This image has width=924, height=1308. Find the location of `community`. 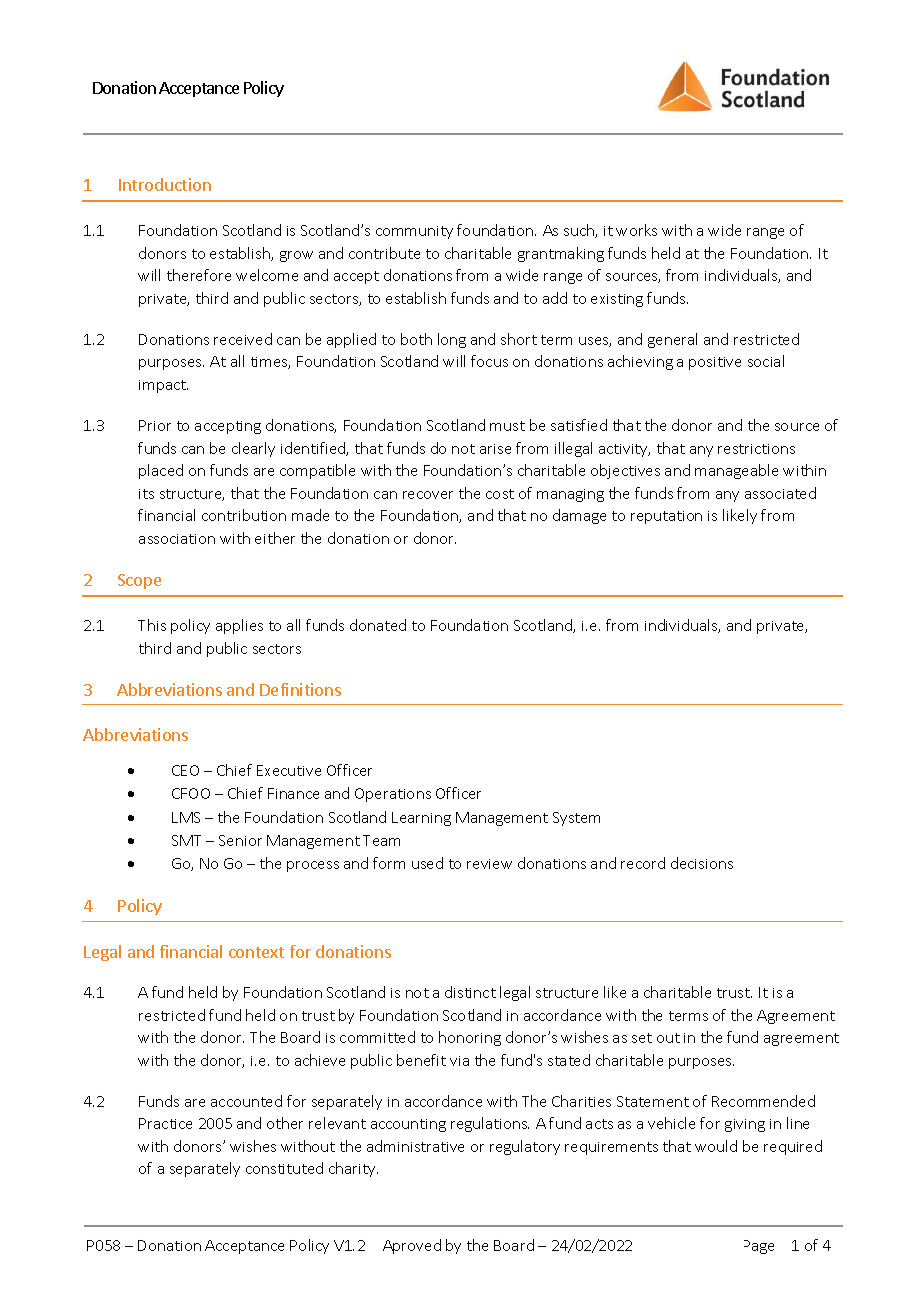

community is located at coordinates (414, 232).
